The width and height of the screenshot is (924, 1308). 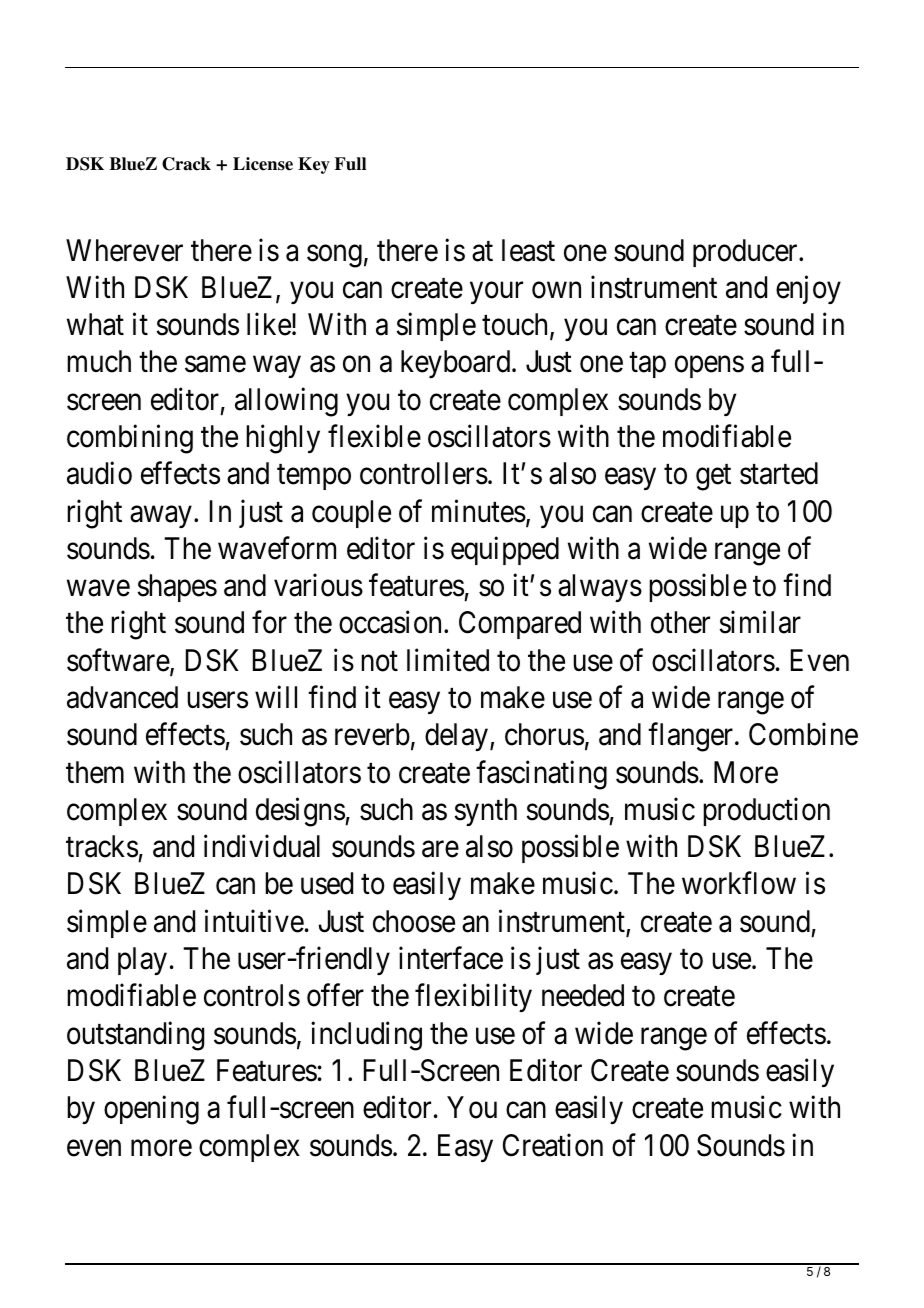 I want to click on opening, so click(x=151, y=1110).
